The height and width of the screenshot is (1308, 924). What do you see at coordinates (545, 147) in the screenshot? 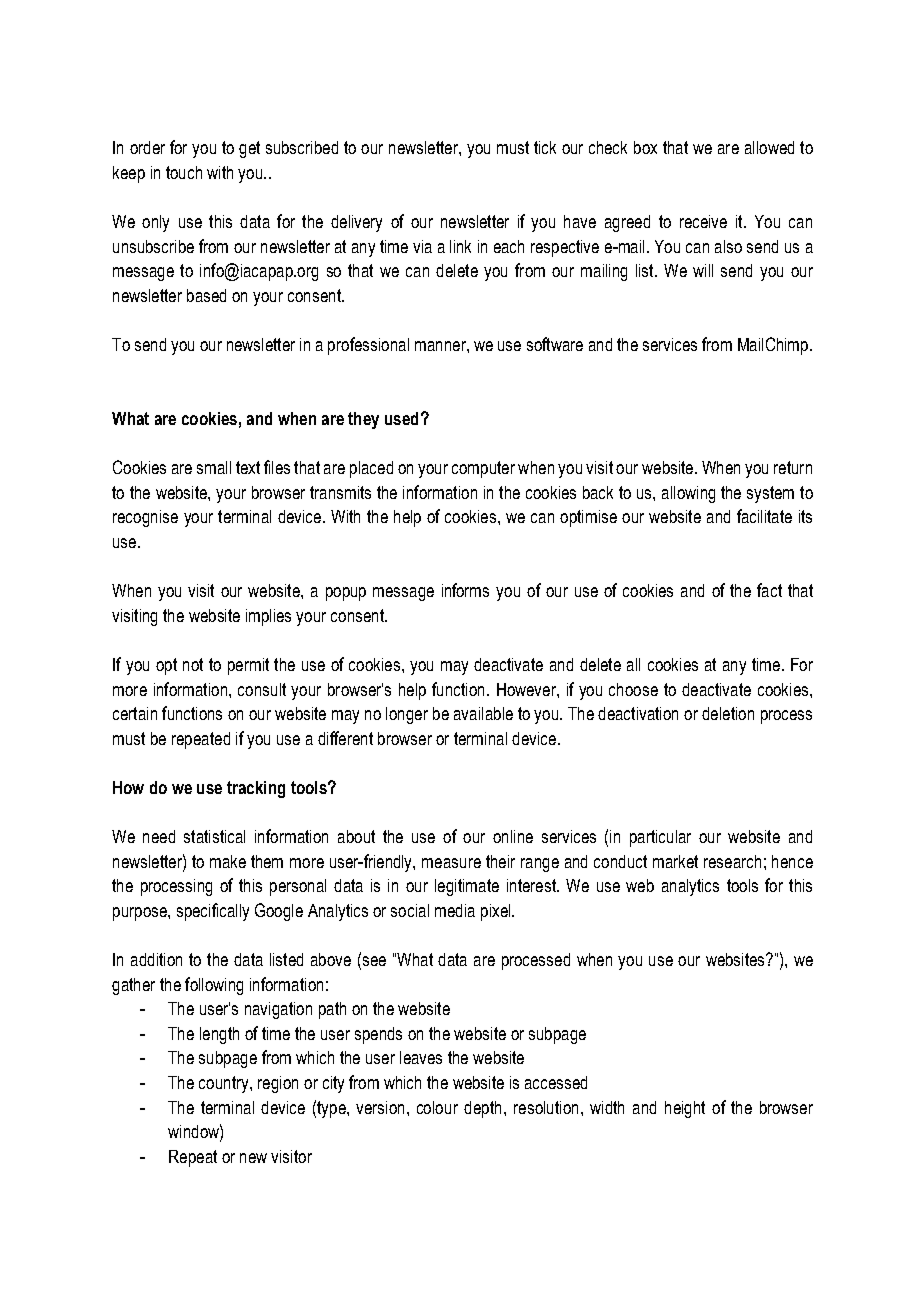
I see `tick` at bounding box center [545, 147].
